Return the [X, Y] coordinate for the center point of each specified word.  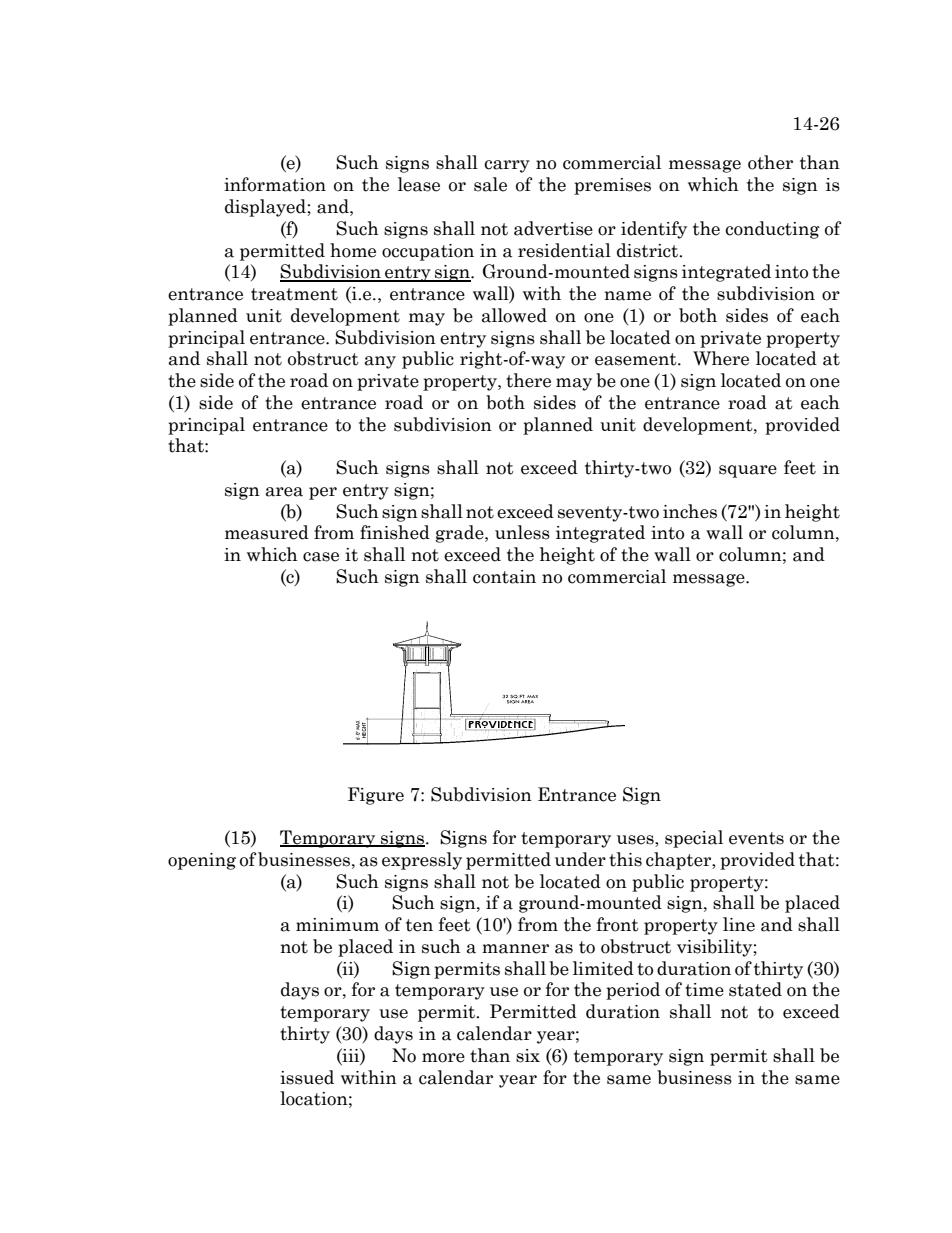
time [704, 990]
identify [654, 230]
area [284, 492]
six [528, 1056]
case [321, 557]
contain [504, 577]
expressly [422, 861]
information [275, 184]
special [694, 839]
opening [202, 861]
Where [721, 358]
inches [690, 511]
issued [307, 1077]
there [528, 380]
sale [490, 184]
